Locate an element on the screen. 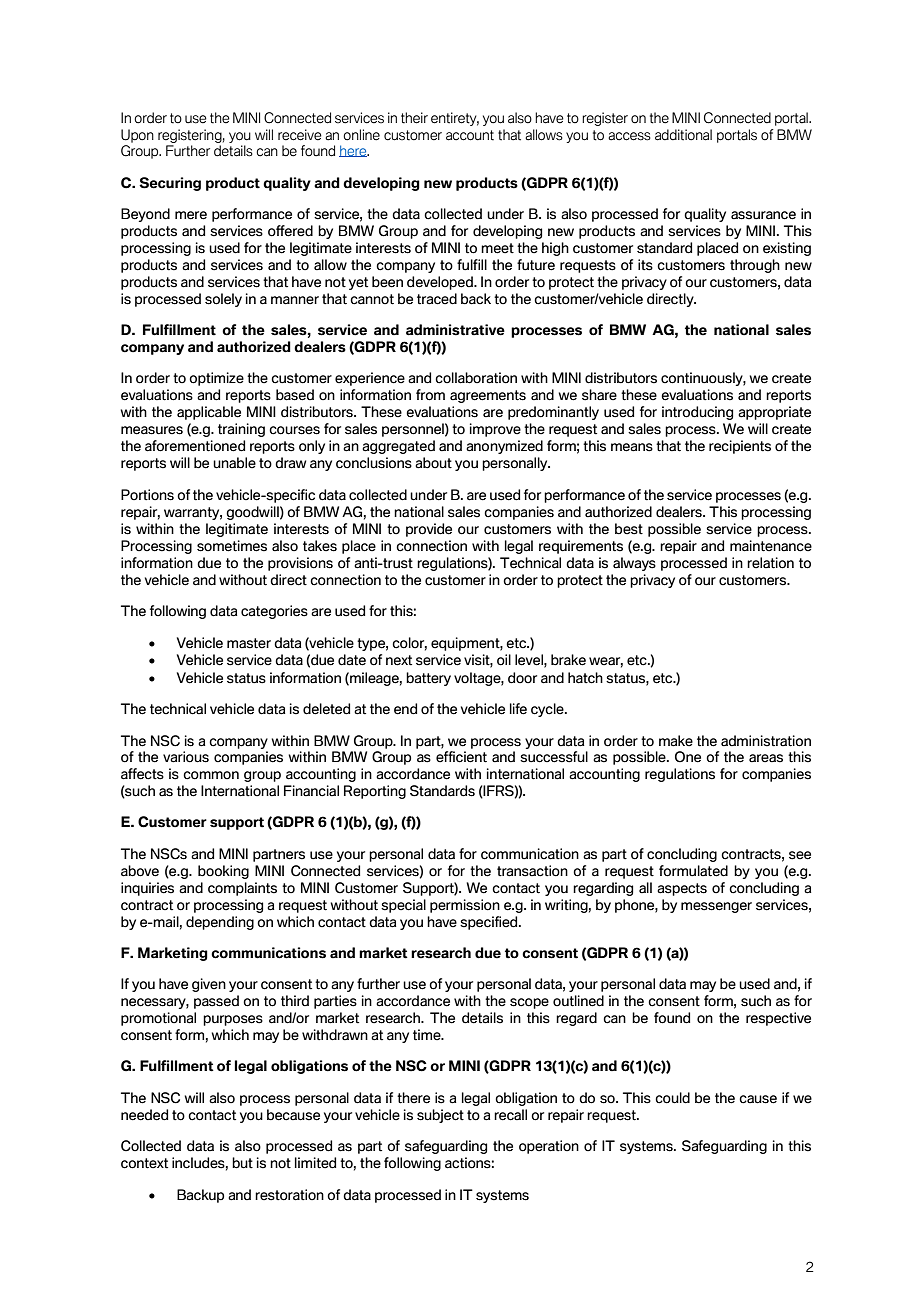  efficient is located at coordinates (461, 757).
